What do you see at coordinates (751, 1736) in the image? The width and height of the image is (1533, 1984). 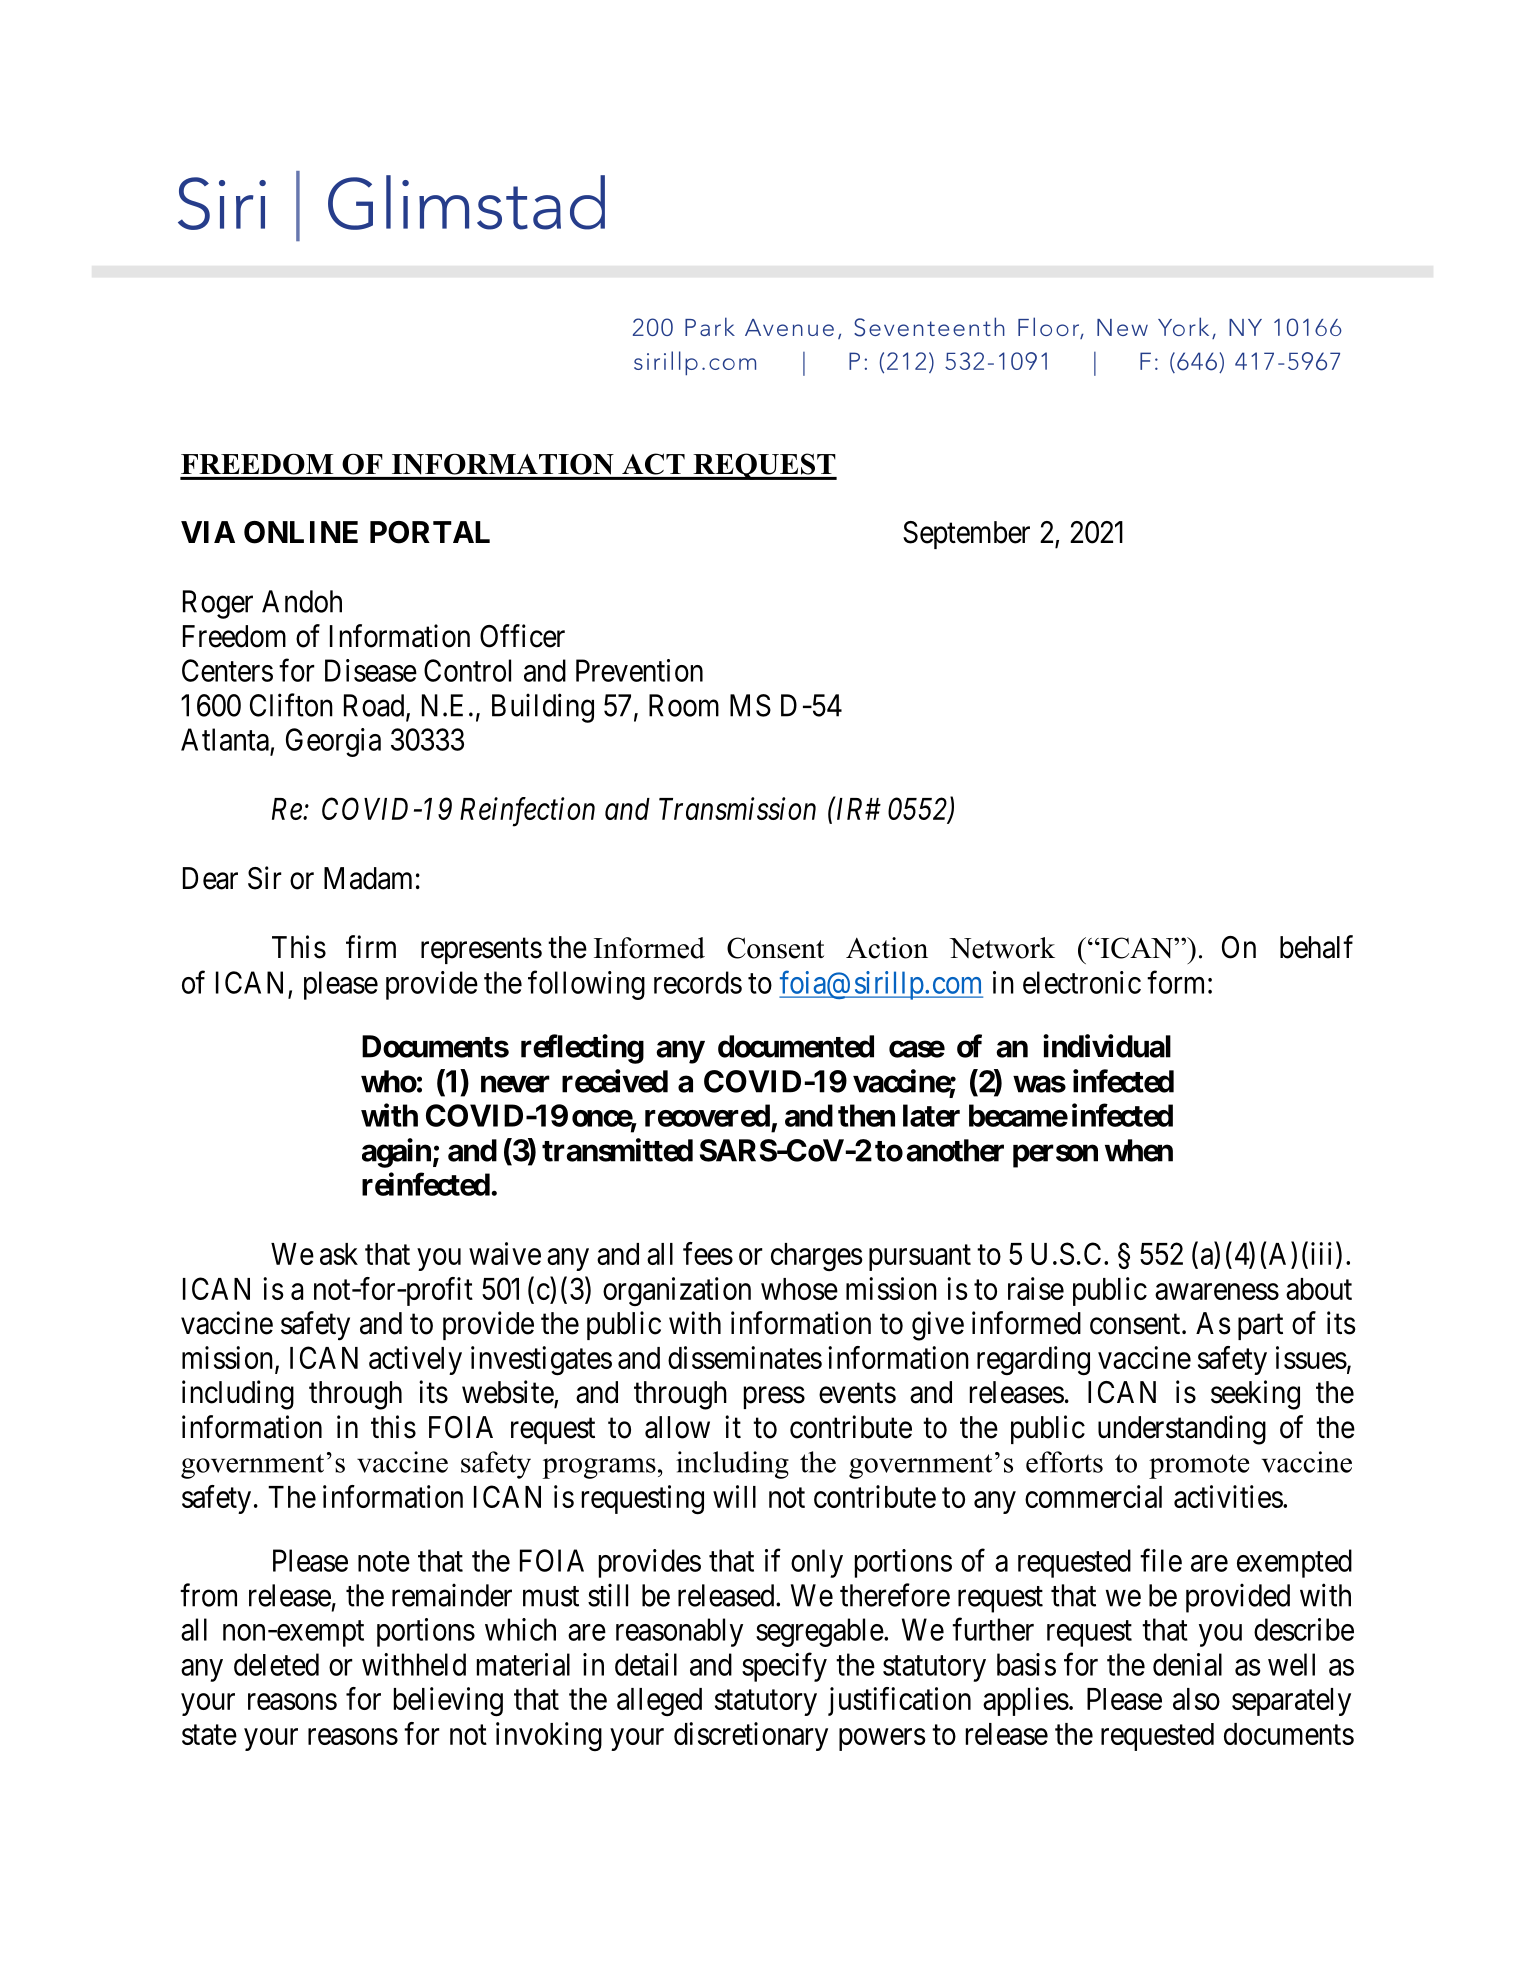 I see `discretionary` at bounding box center [751, 1736].
